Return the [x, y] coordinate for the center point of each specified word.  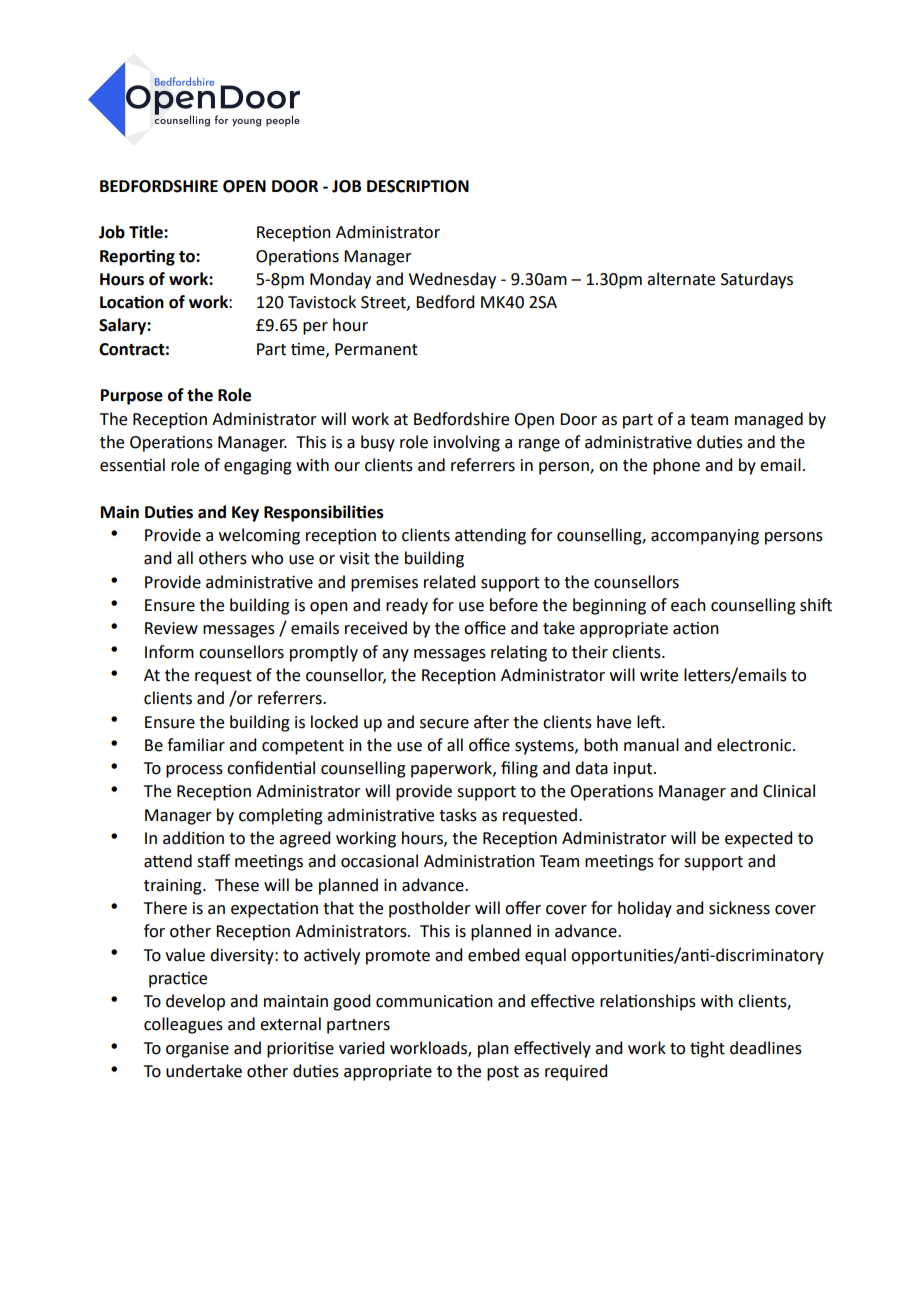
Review [171, 628]
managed [769, 420]
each [688, 605]
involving [467, 443]
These [237, 885]
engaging [258, 467]
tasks [458, 815]
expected [758, 839]
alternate [681, 279]
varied [361, 1048]
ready [407, 606]
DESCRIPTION [418, 186]
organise [197, 1050]
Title [147, 232]
